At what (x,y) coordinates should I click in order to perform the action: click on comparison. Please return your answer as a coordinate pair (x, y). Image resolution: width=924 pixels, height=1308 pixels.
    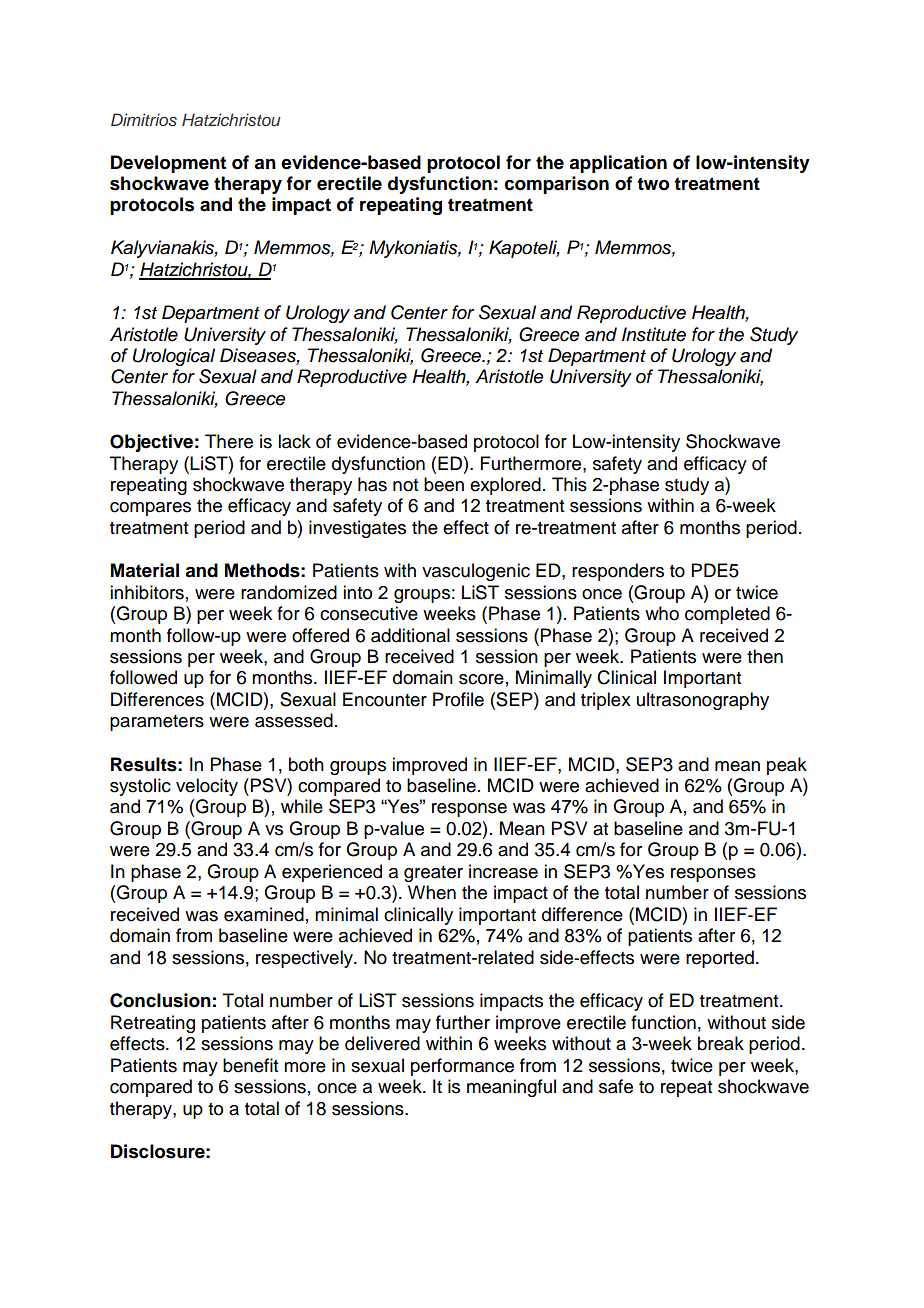
    Looking at the image, I should click on (557, 185).
